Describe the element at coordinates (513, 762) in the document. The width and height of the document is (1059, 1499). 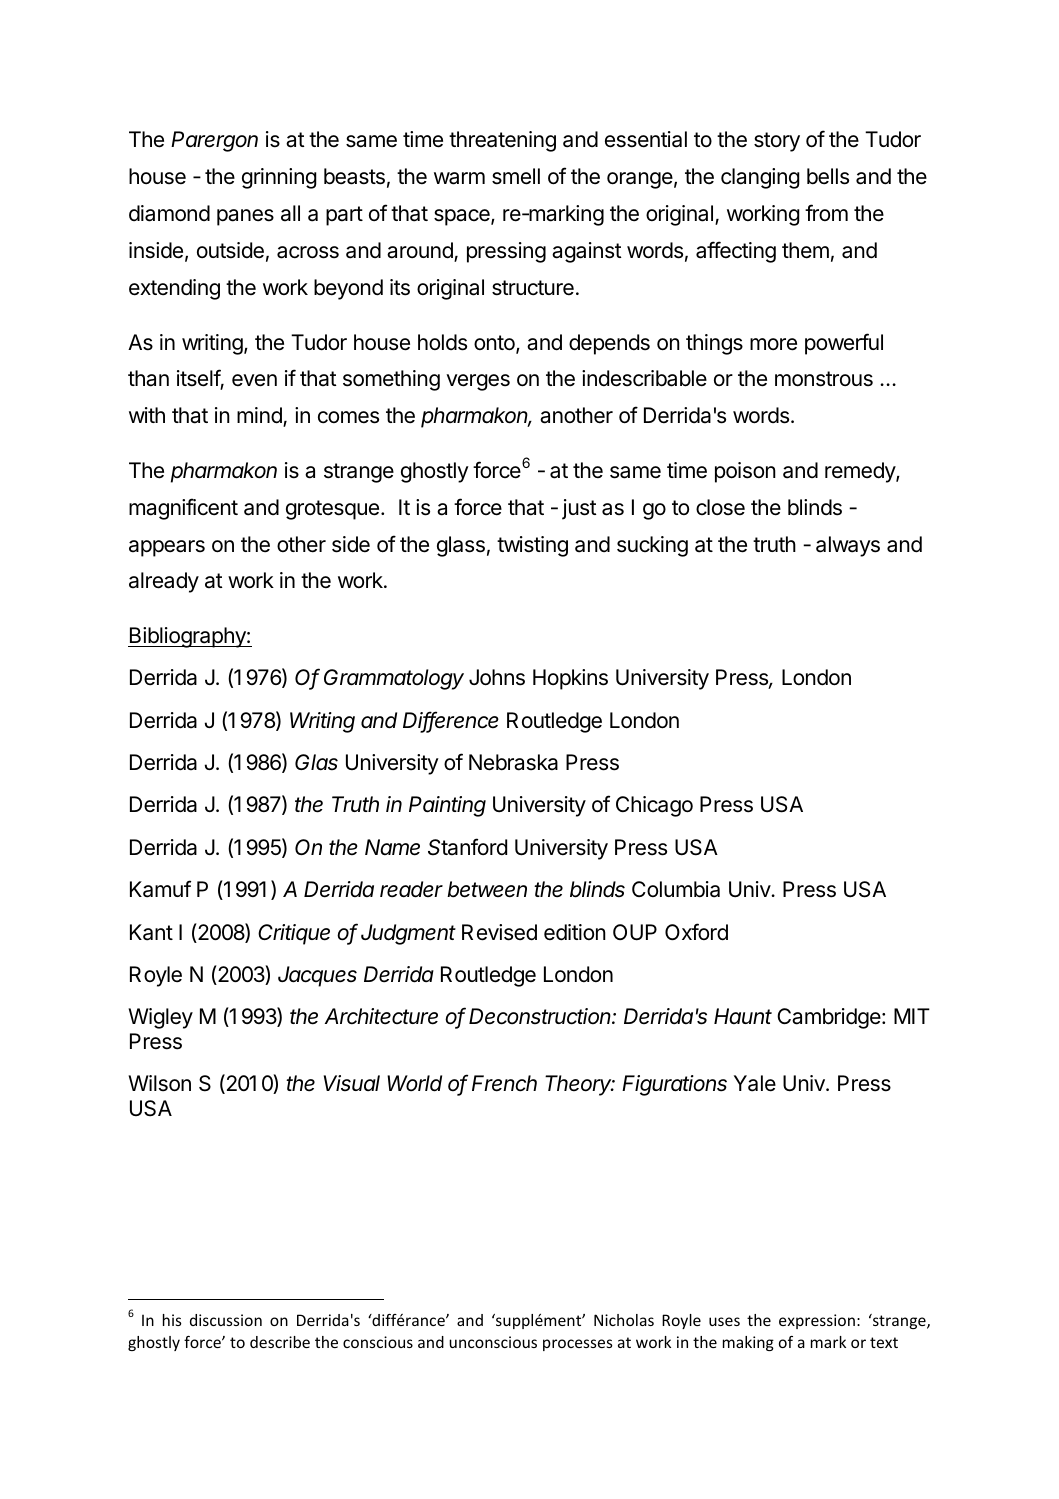
I see `Nebraska` at that location.
